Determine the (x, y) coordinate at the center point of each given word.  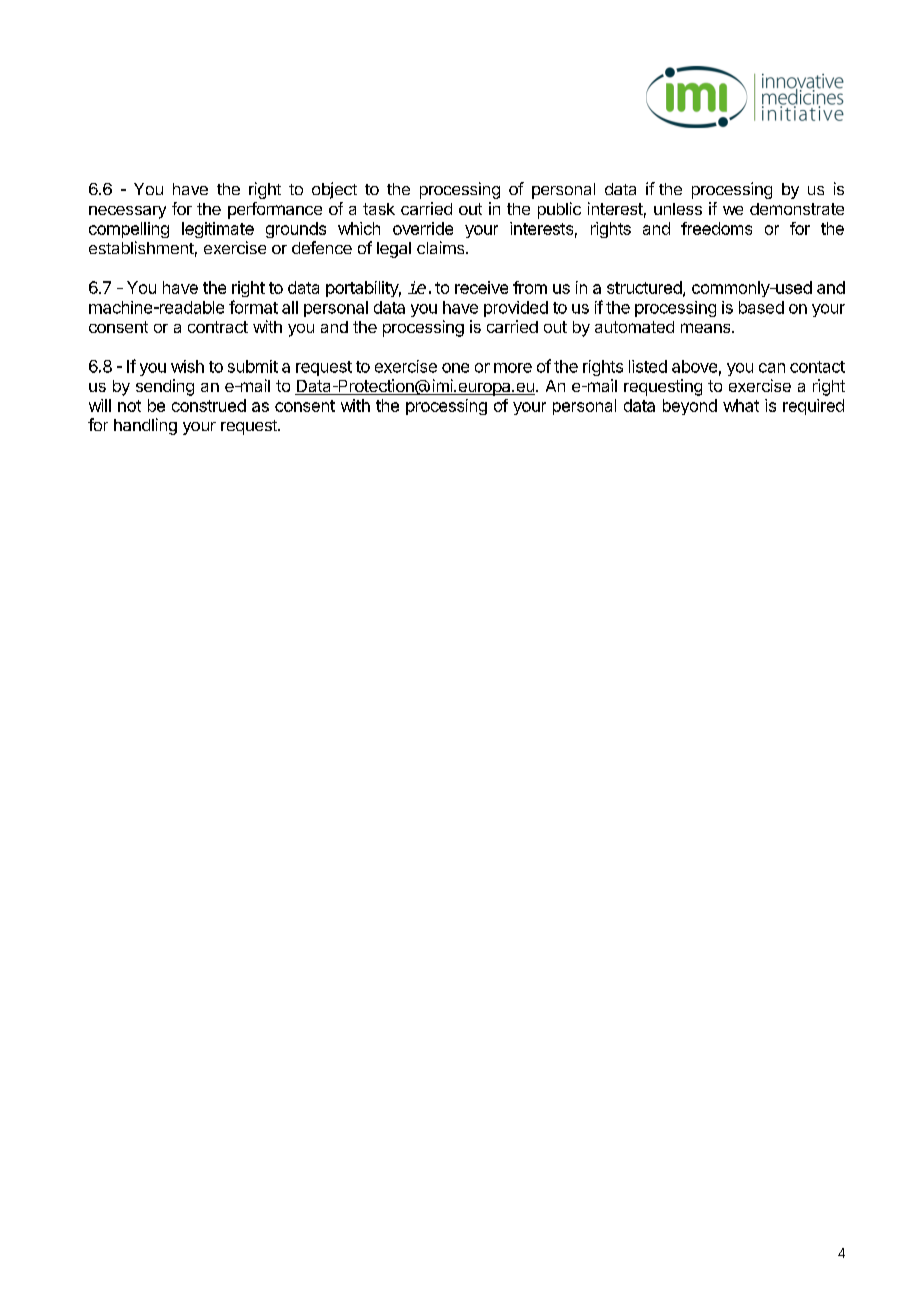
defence (322, 247)
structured (645, 288)
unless (678, 209)
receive (481, 287)
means (707, 328)
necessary (127, 212)
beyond (690, 407)
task (379, 209)
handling (145, 426)
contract (218, 327)
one (455, 368)
